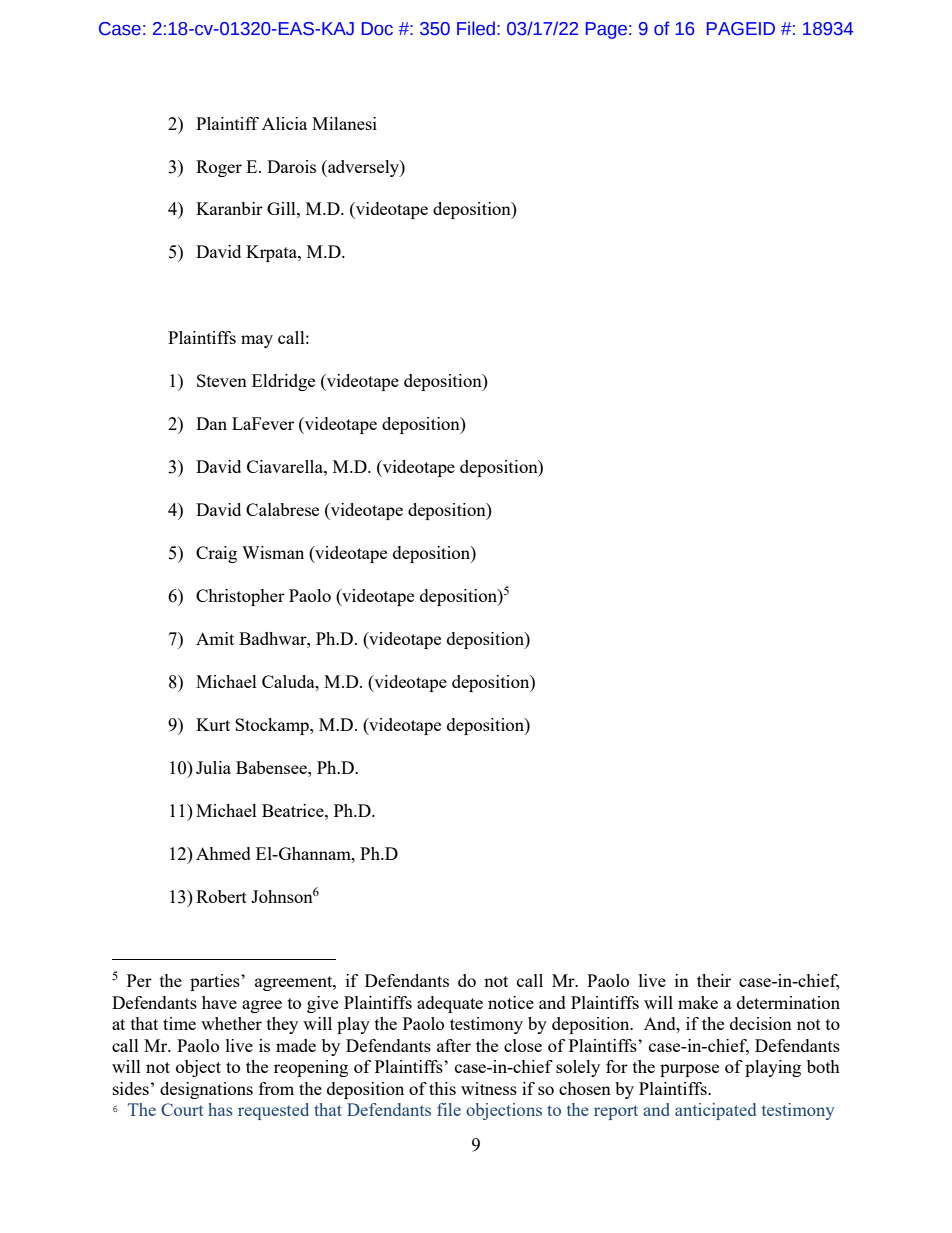 The height and width of the image is (1233, 952). I want to click on notice, so click(511, 1002).
